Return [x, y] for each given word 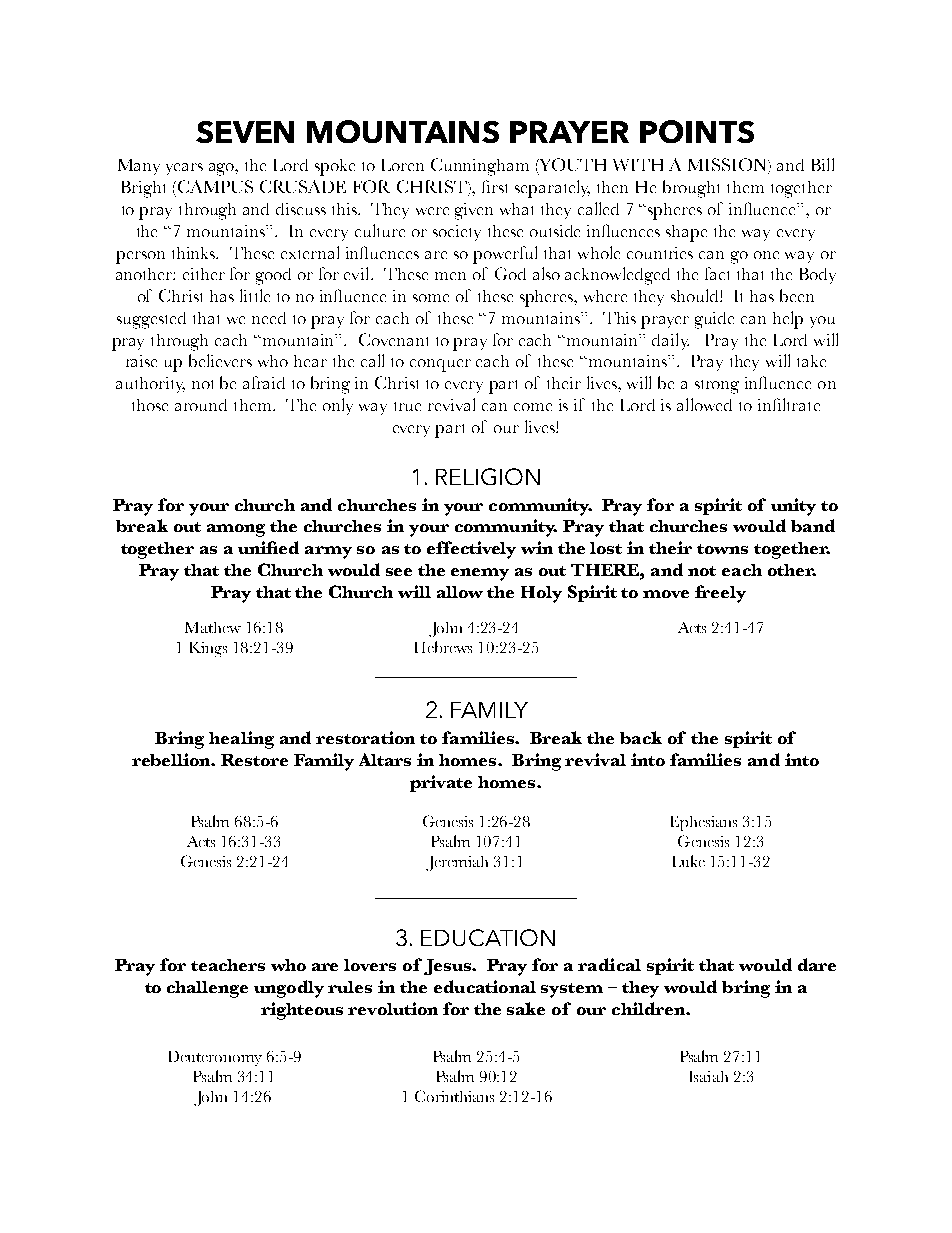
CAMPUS [214, 186]
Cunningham [480, 167]
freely [720, 594]
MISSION [729, 166]
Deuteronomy [215, 1058]
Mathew [213, 627]
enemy [480, 574]
